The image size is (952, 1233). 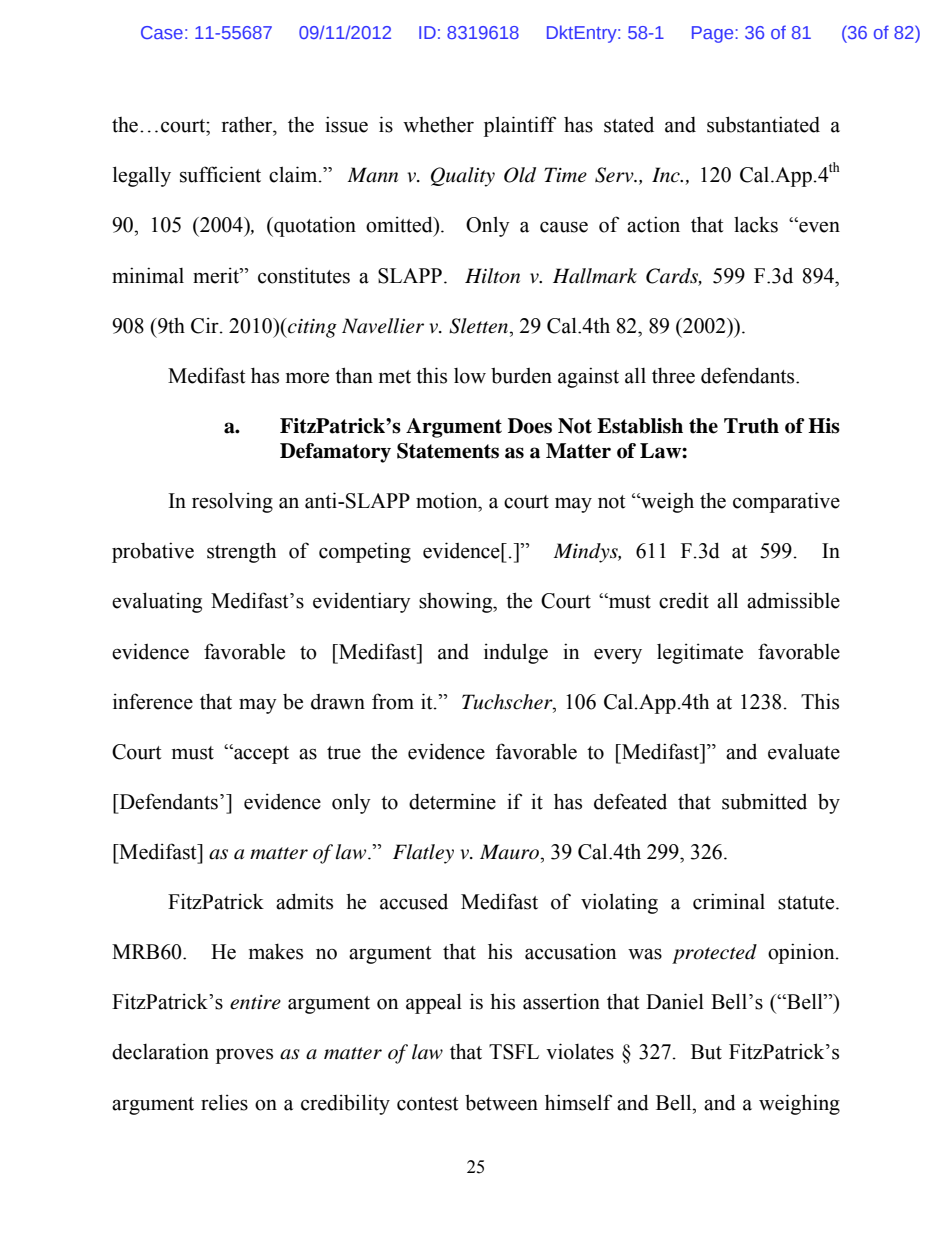 I want to click on between, so click(x=501, y=1102).
